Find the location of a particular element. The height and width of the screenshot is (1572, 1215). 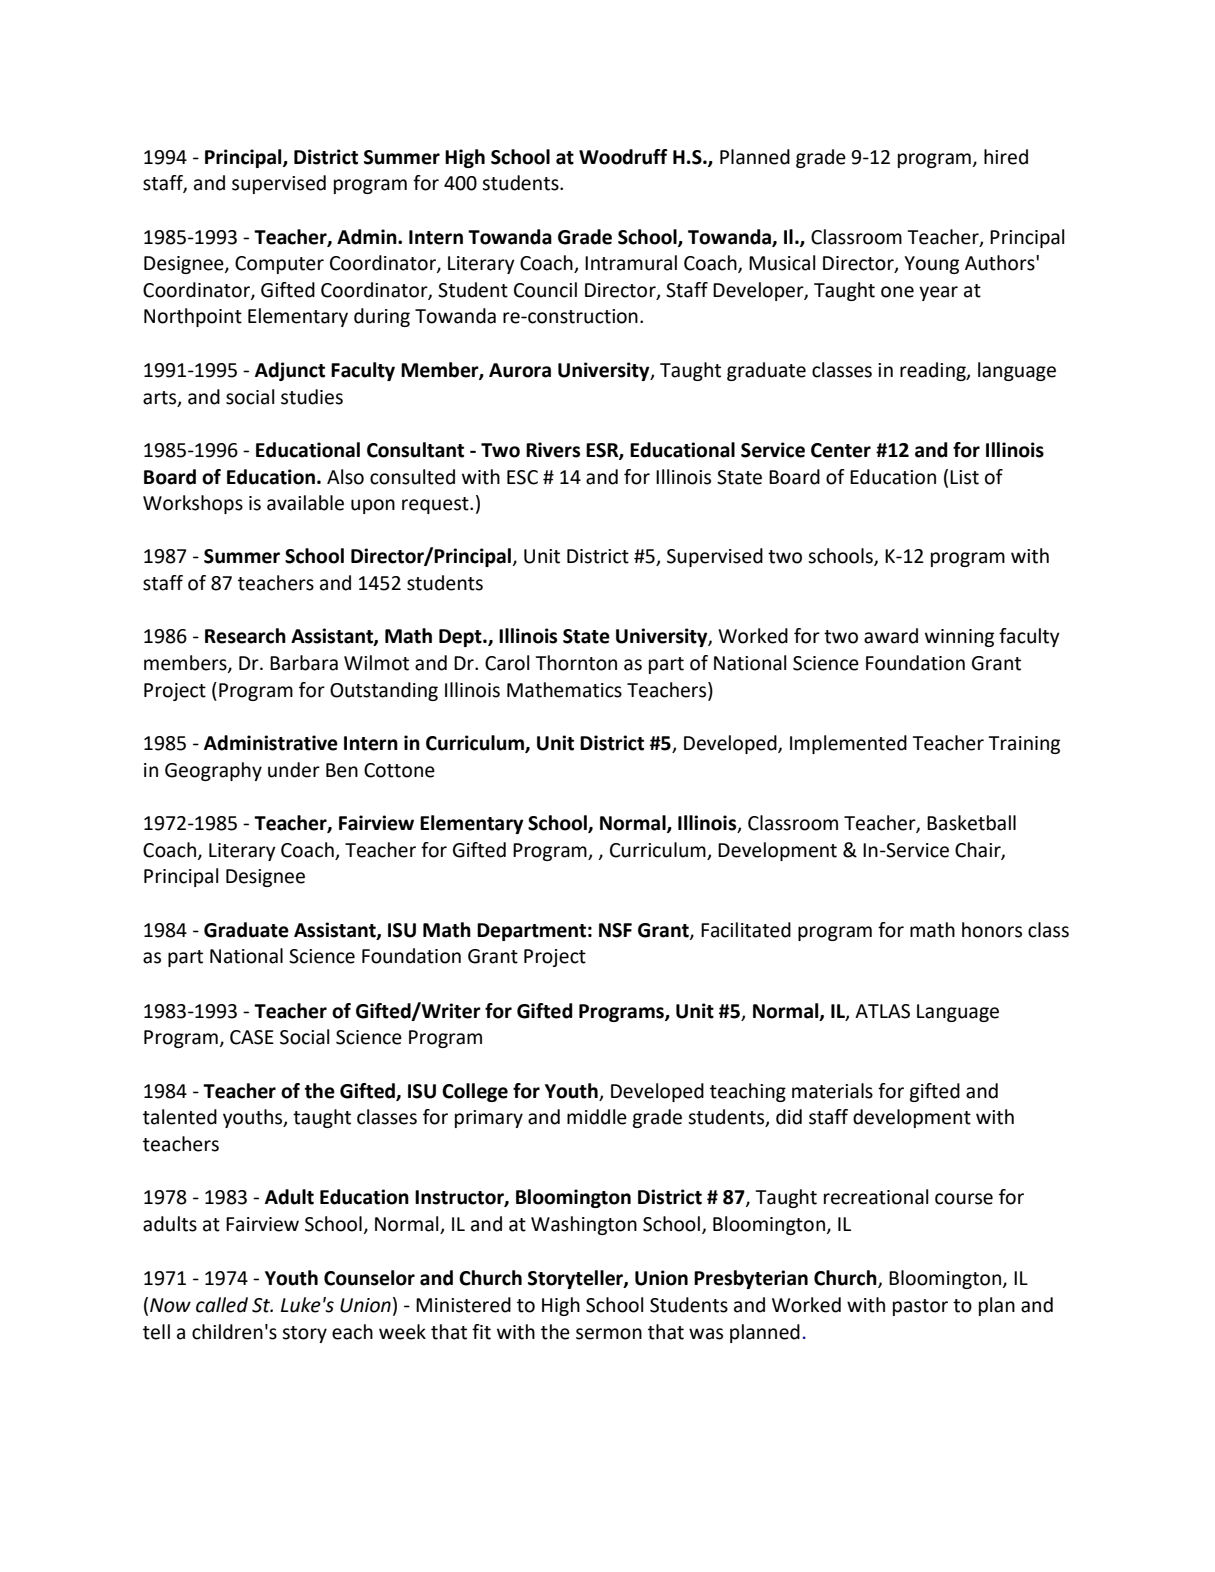

sermon is located at coordinates (609, 1334).
